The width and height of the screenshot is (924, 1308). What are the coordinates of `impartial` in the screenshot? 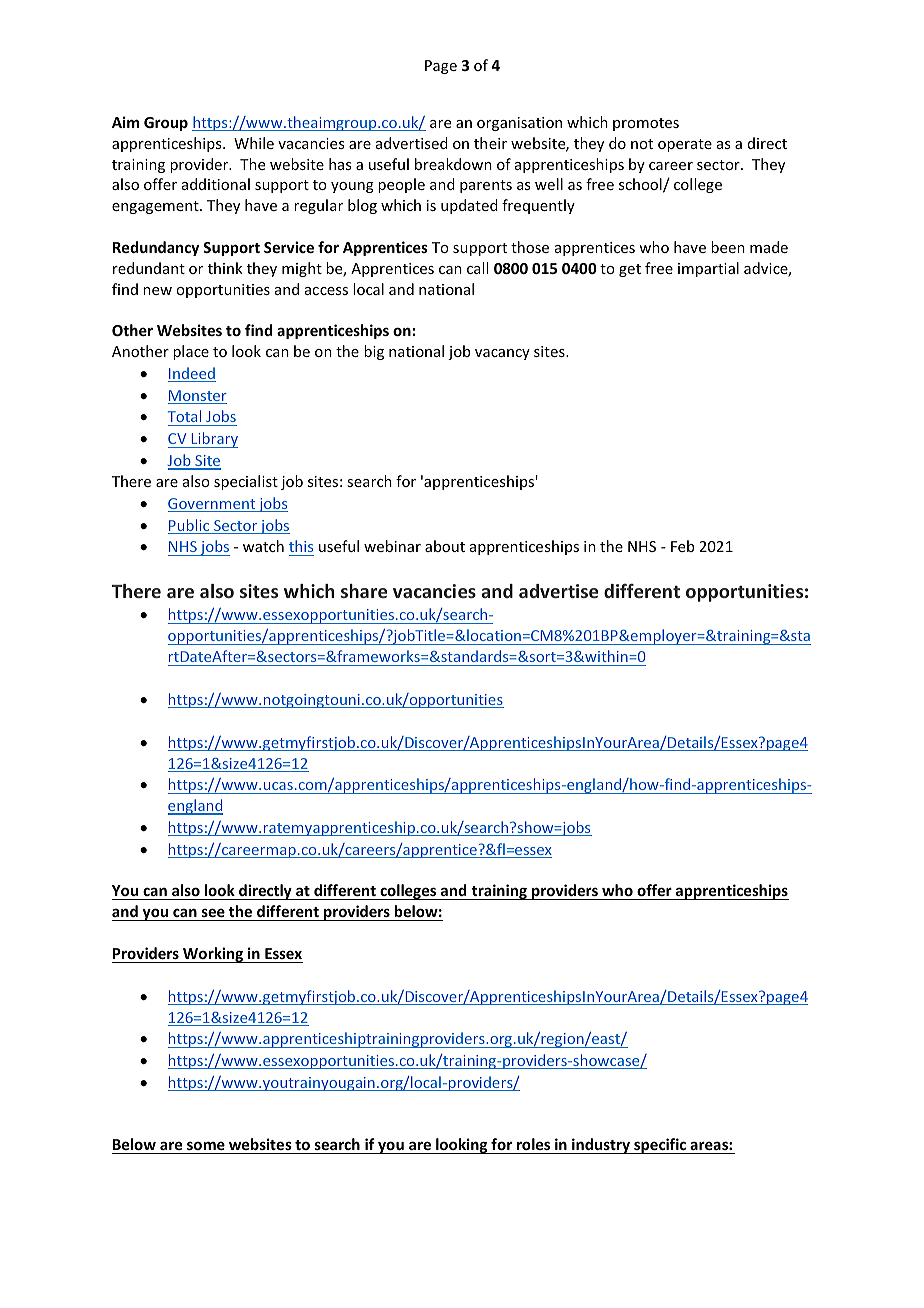 It's located at (708, 269).
